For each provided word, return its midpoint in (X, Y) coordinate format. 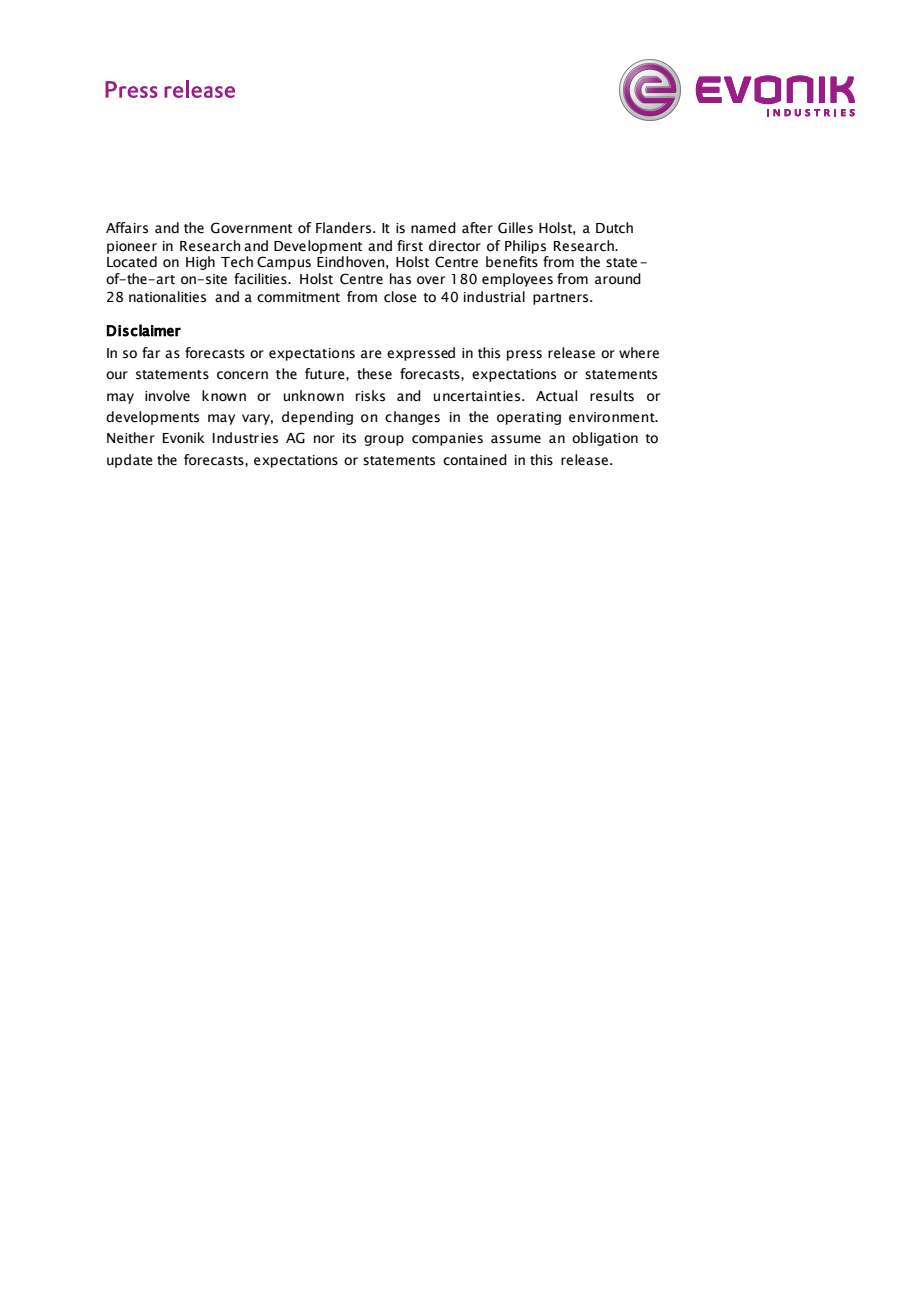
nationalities (167, 297)
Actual (556, 396)
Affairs (127, 228)
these (374, 374)
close (400, 297)
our (117, 375)
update (130, 461)
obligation (605, 439)
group (384, 440)
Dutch (614, 228)
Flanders (345, 228)
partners (562, 299)
